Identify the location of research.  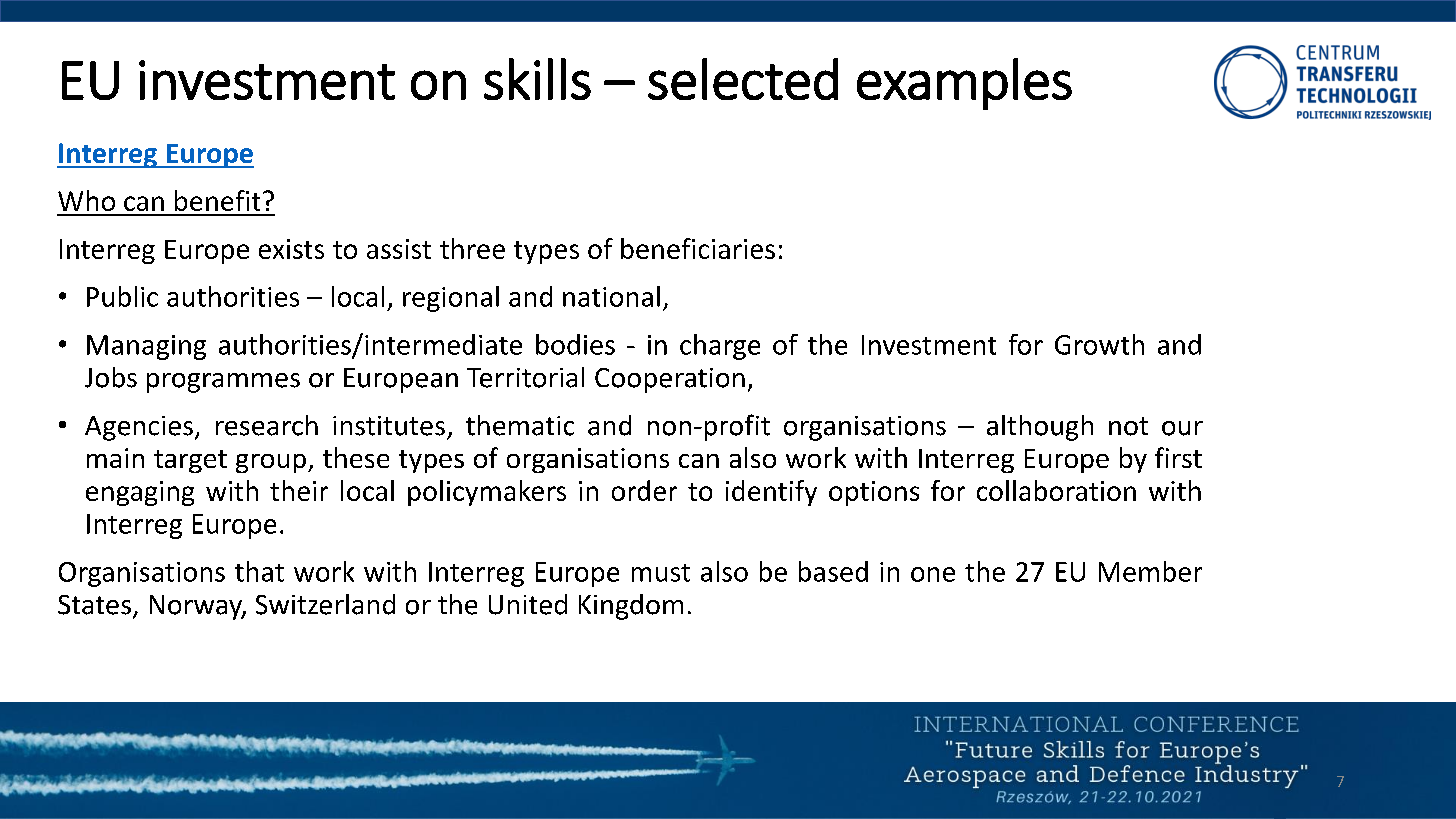
(267, 425).
